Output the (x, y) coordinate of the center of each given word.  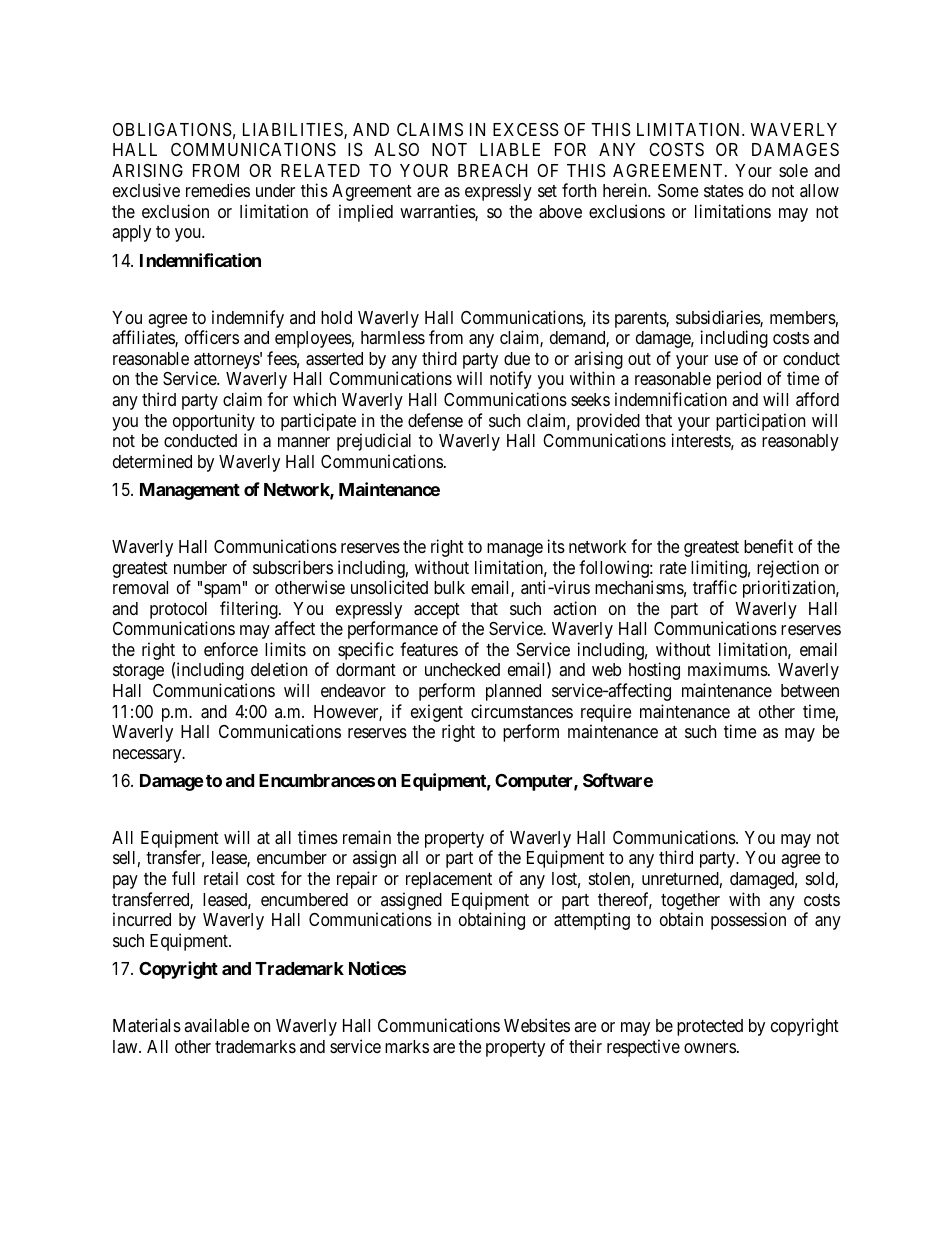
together (690, 901)
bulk (449, 587)
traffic (715, 587)
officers (212, 337)
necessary (148, 756)
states (724, 191)
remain (367, 837)
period (739, 380)
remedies (218, 190)
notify (511, 380)
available (216, 1025)
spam (224, 591)
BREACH (492, 170)
